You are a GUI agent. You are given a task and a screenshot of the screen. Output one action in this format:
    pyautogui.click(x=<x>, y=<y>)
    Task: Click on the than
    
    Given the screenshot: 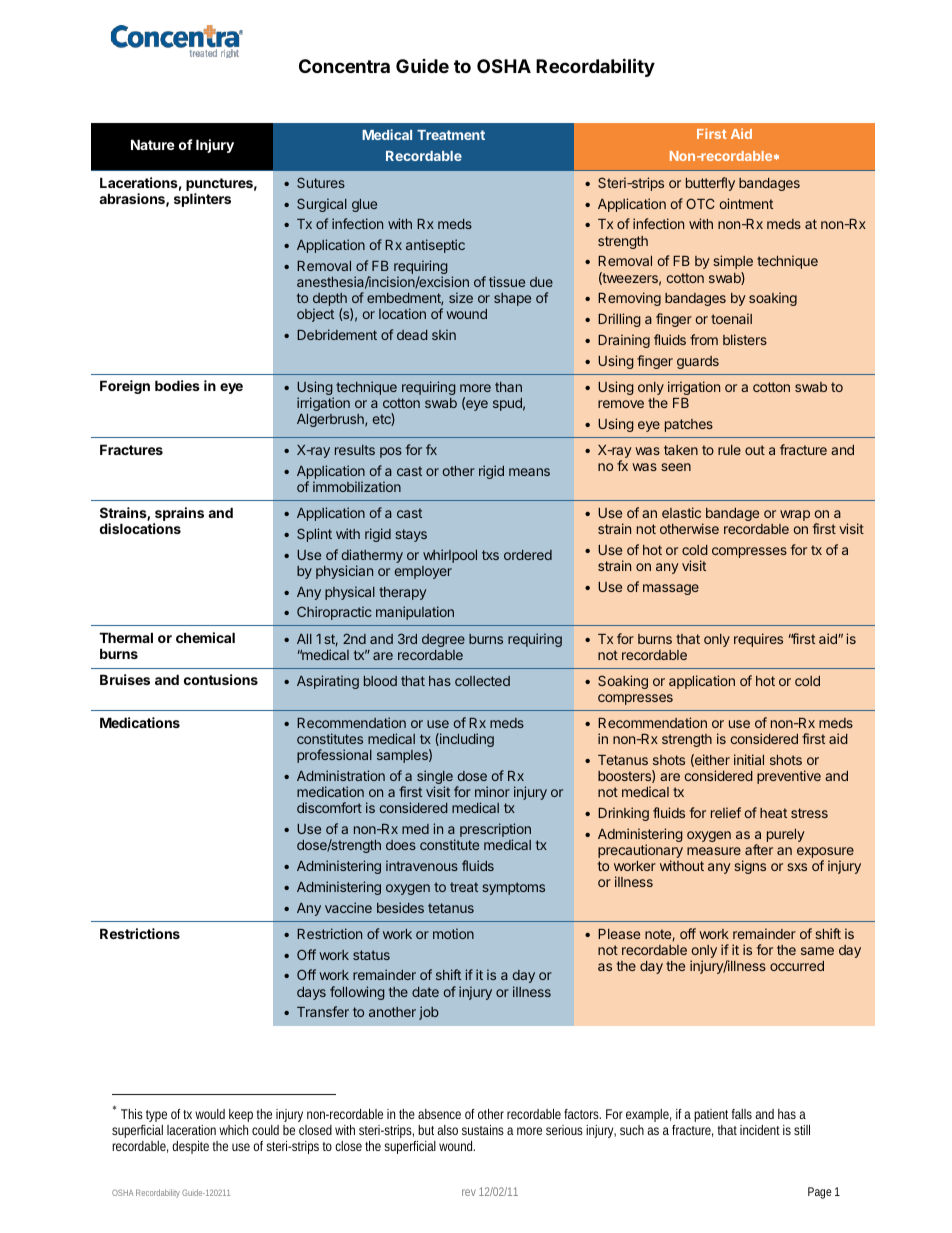 What is the action you would take?
    pyautogui.click(x=508, y=387)
